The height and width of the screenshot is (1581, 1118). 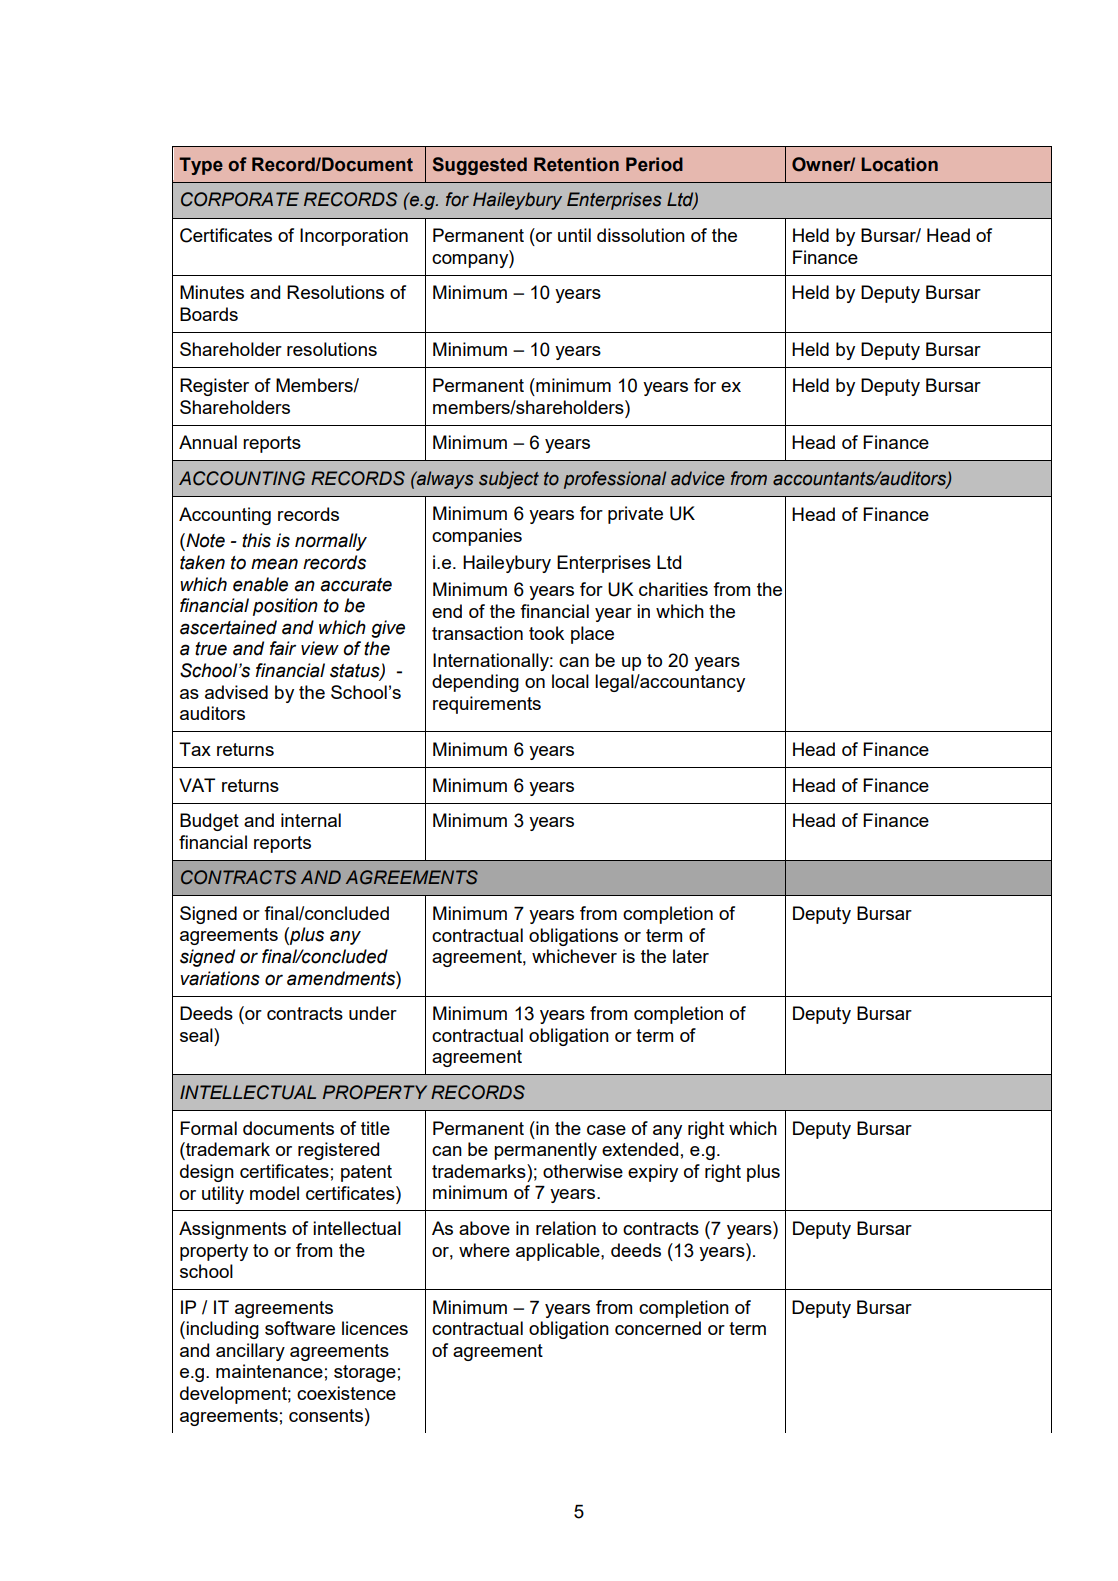 What do you see at coordinates (574, 235) in the screenshot?
I see `until` at bounding box center [574, 235].
